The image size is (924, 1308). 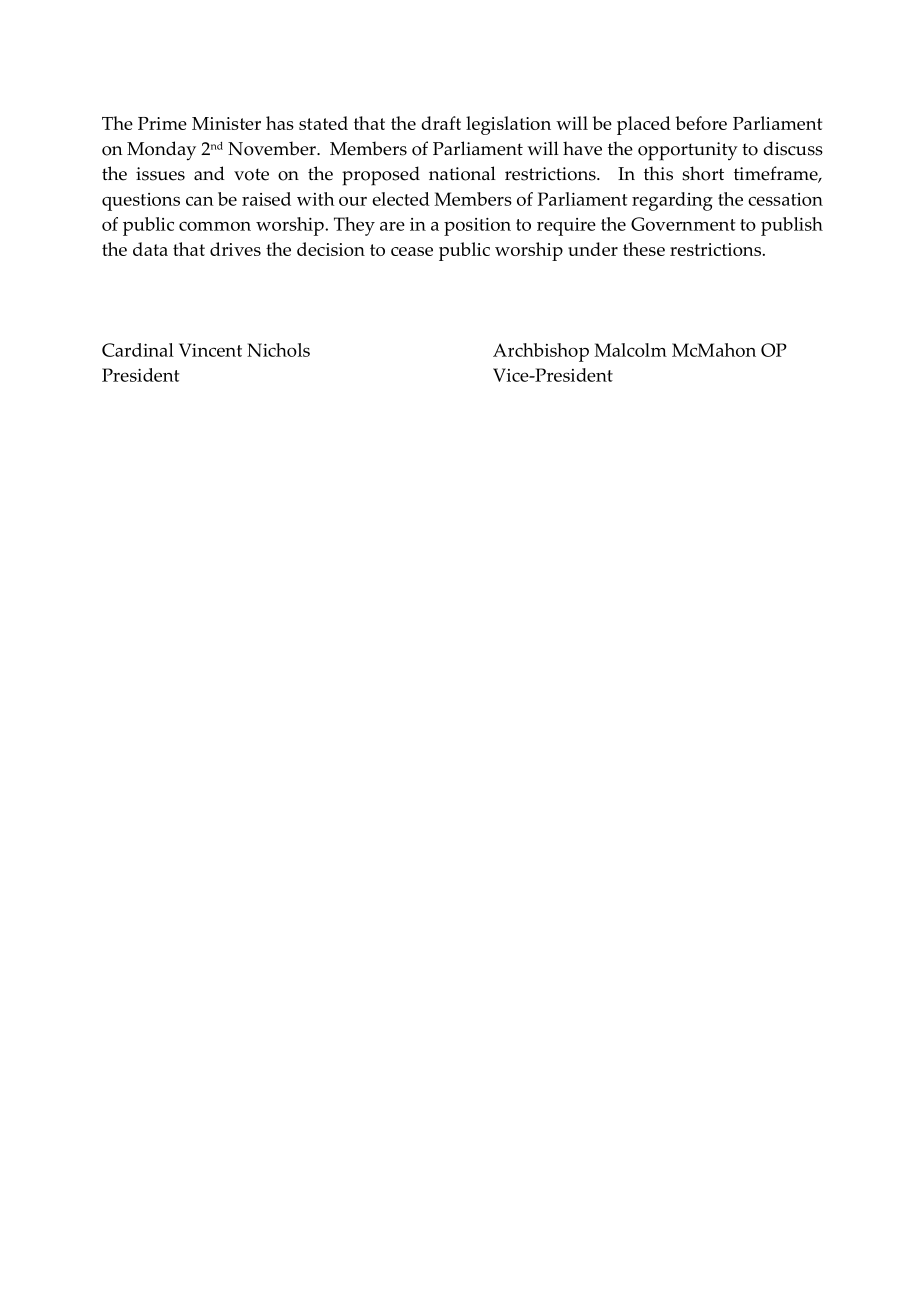 What do you see at coordinates (644, 249) in the screenshot?
I see `these` at bounding box center [644, 249].
